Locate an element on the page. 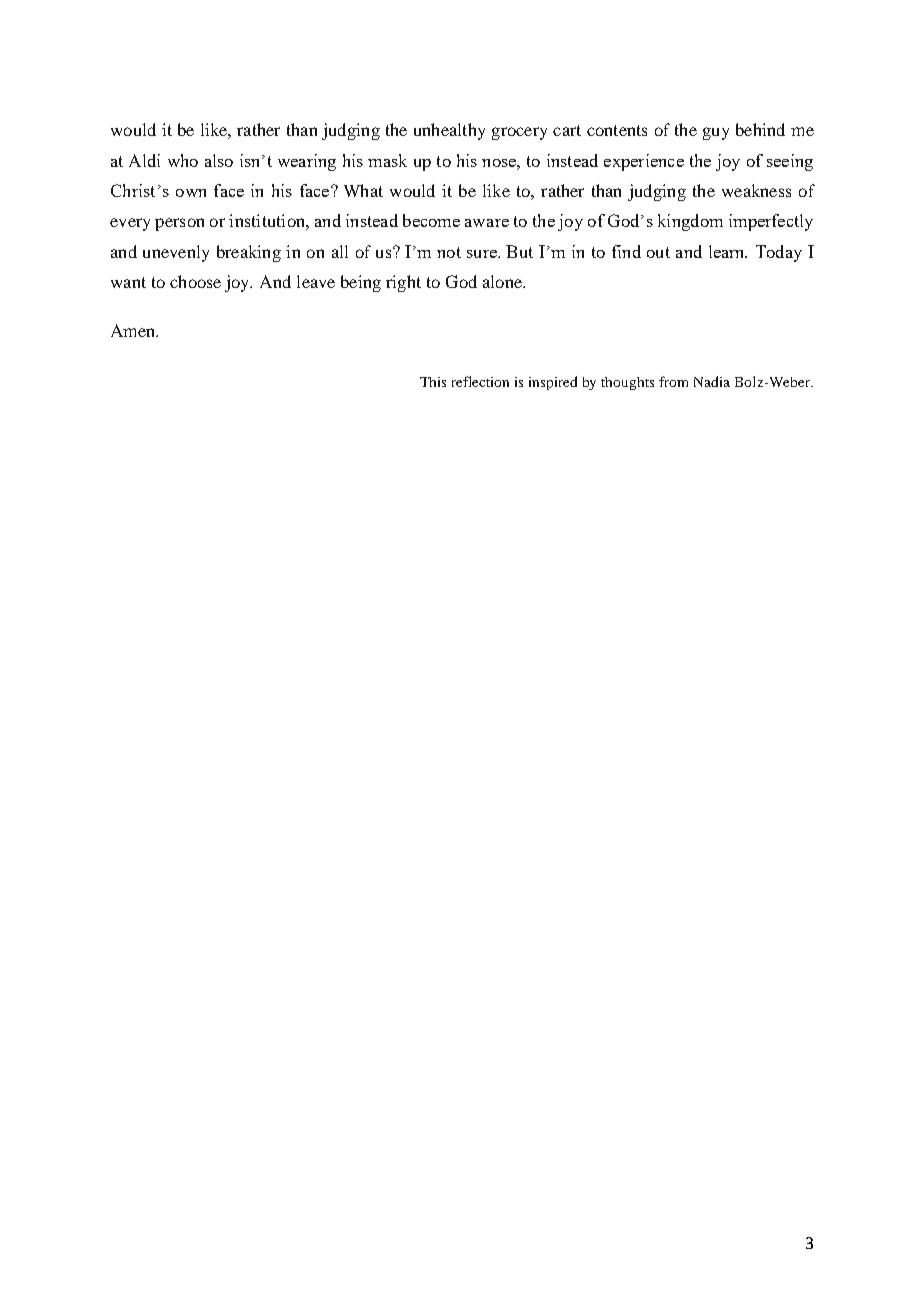 The width and height of the page is (924, 1309). reflection is located at coordinates (480, 381).
